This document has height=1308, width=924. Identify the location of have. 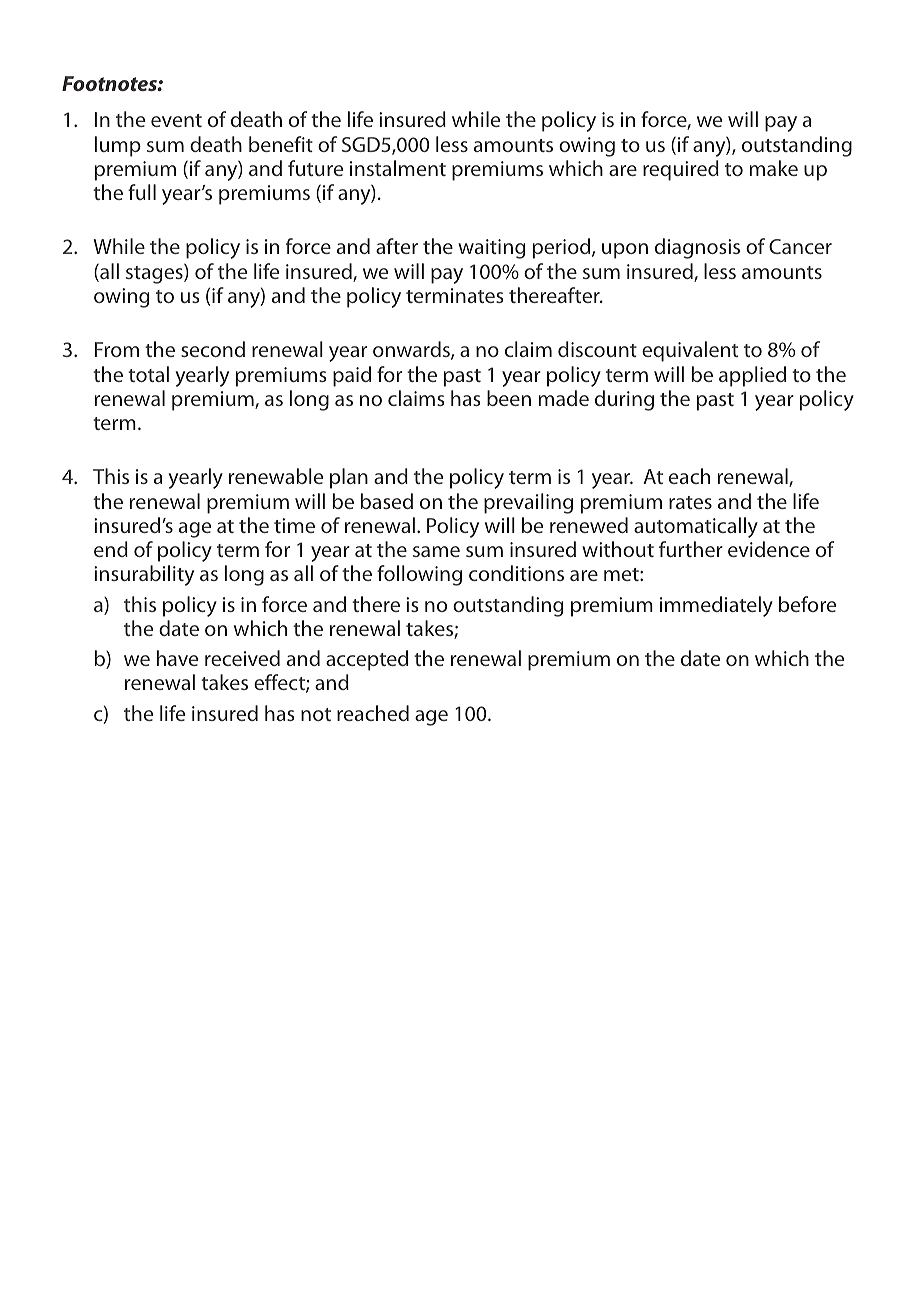
(177, 658).
